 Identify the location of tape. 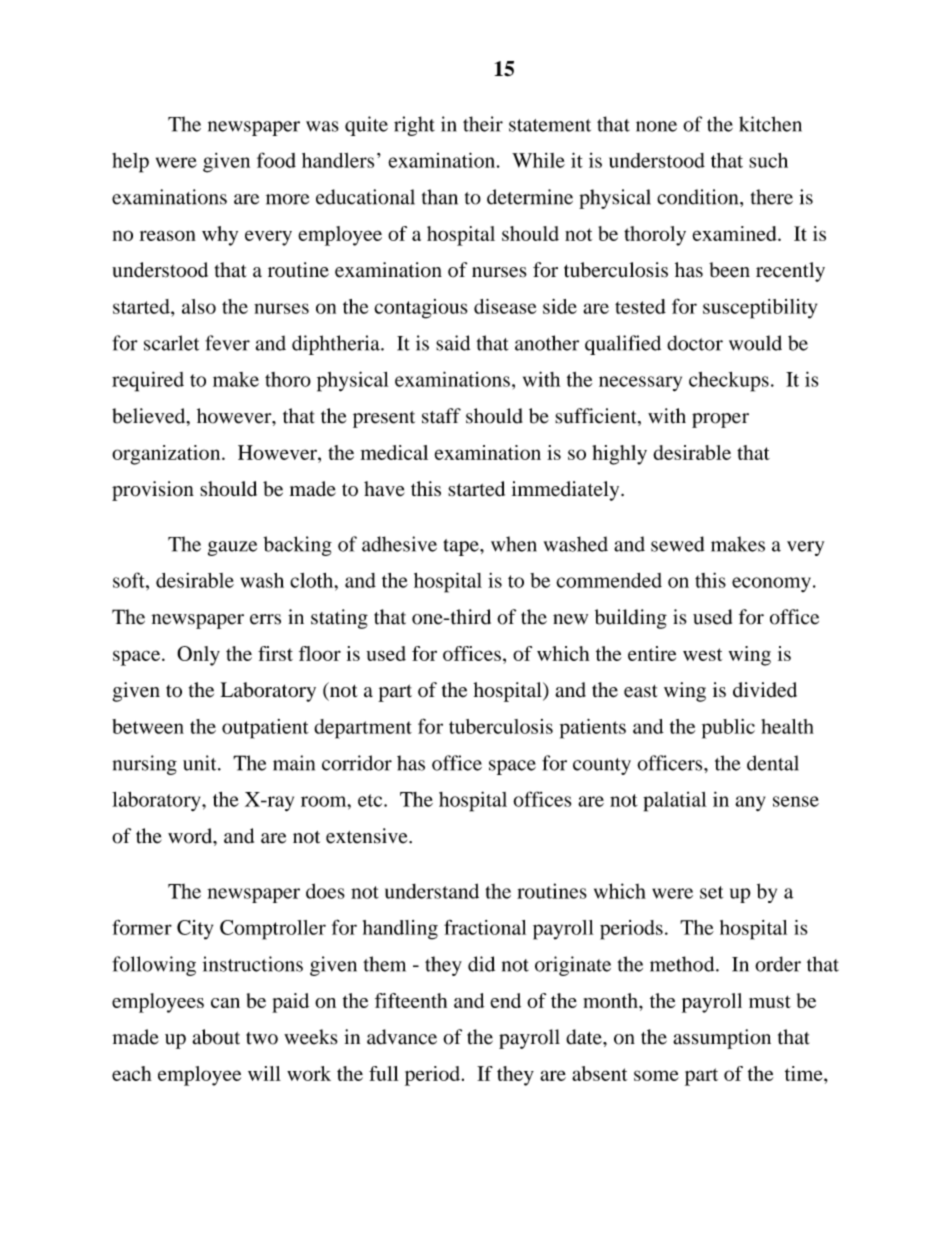
(462, 547).
